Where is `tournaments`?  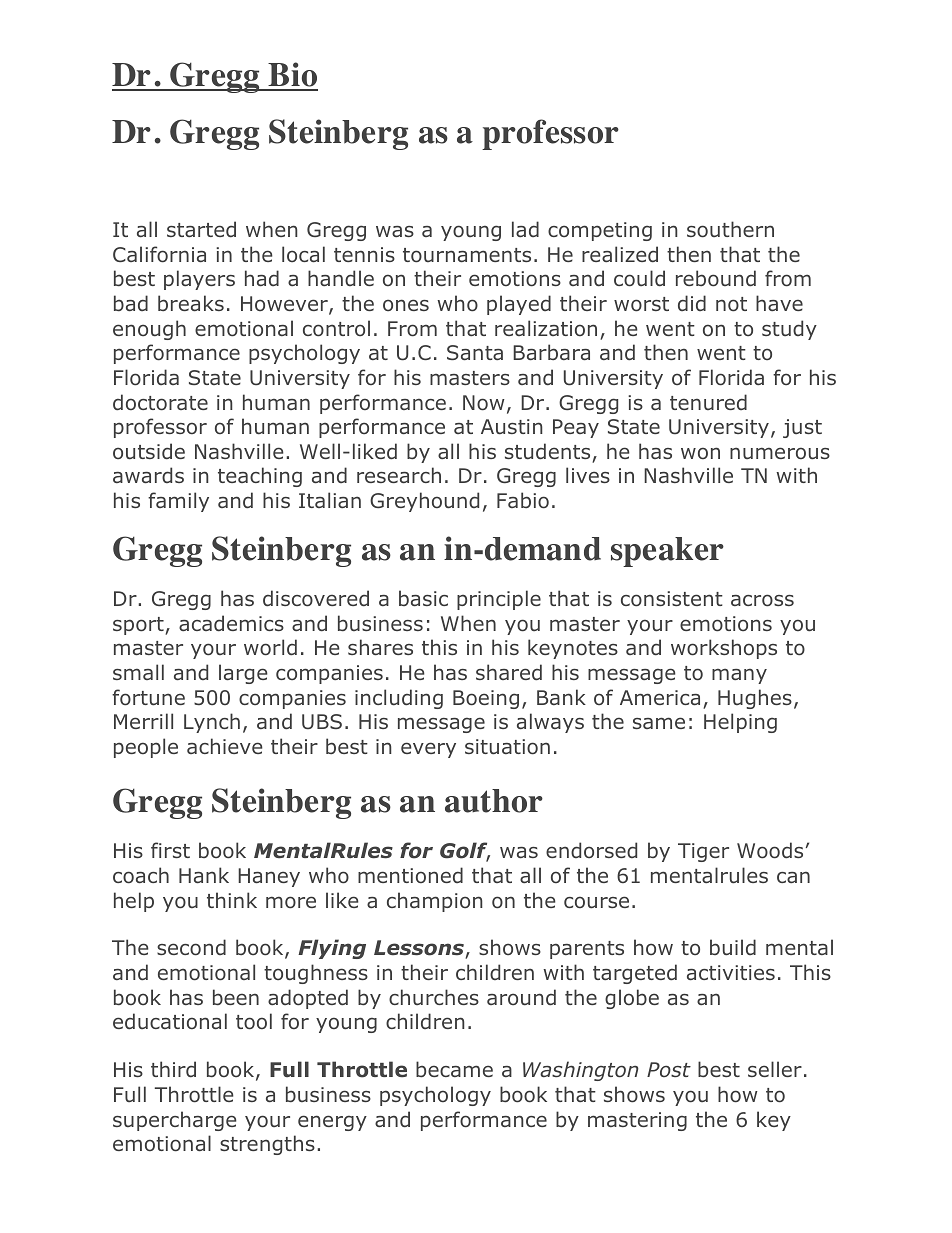 tournaments is located at coordinates (467, 255).
